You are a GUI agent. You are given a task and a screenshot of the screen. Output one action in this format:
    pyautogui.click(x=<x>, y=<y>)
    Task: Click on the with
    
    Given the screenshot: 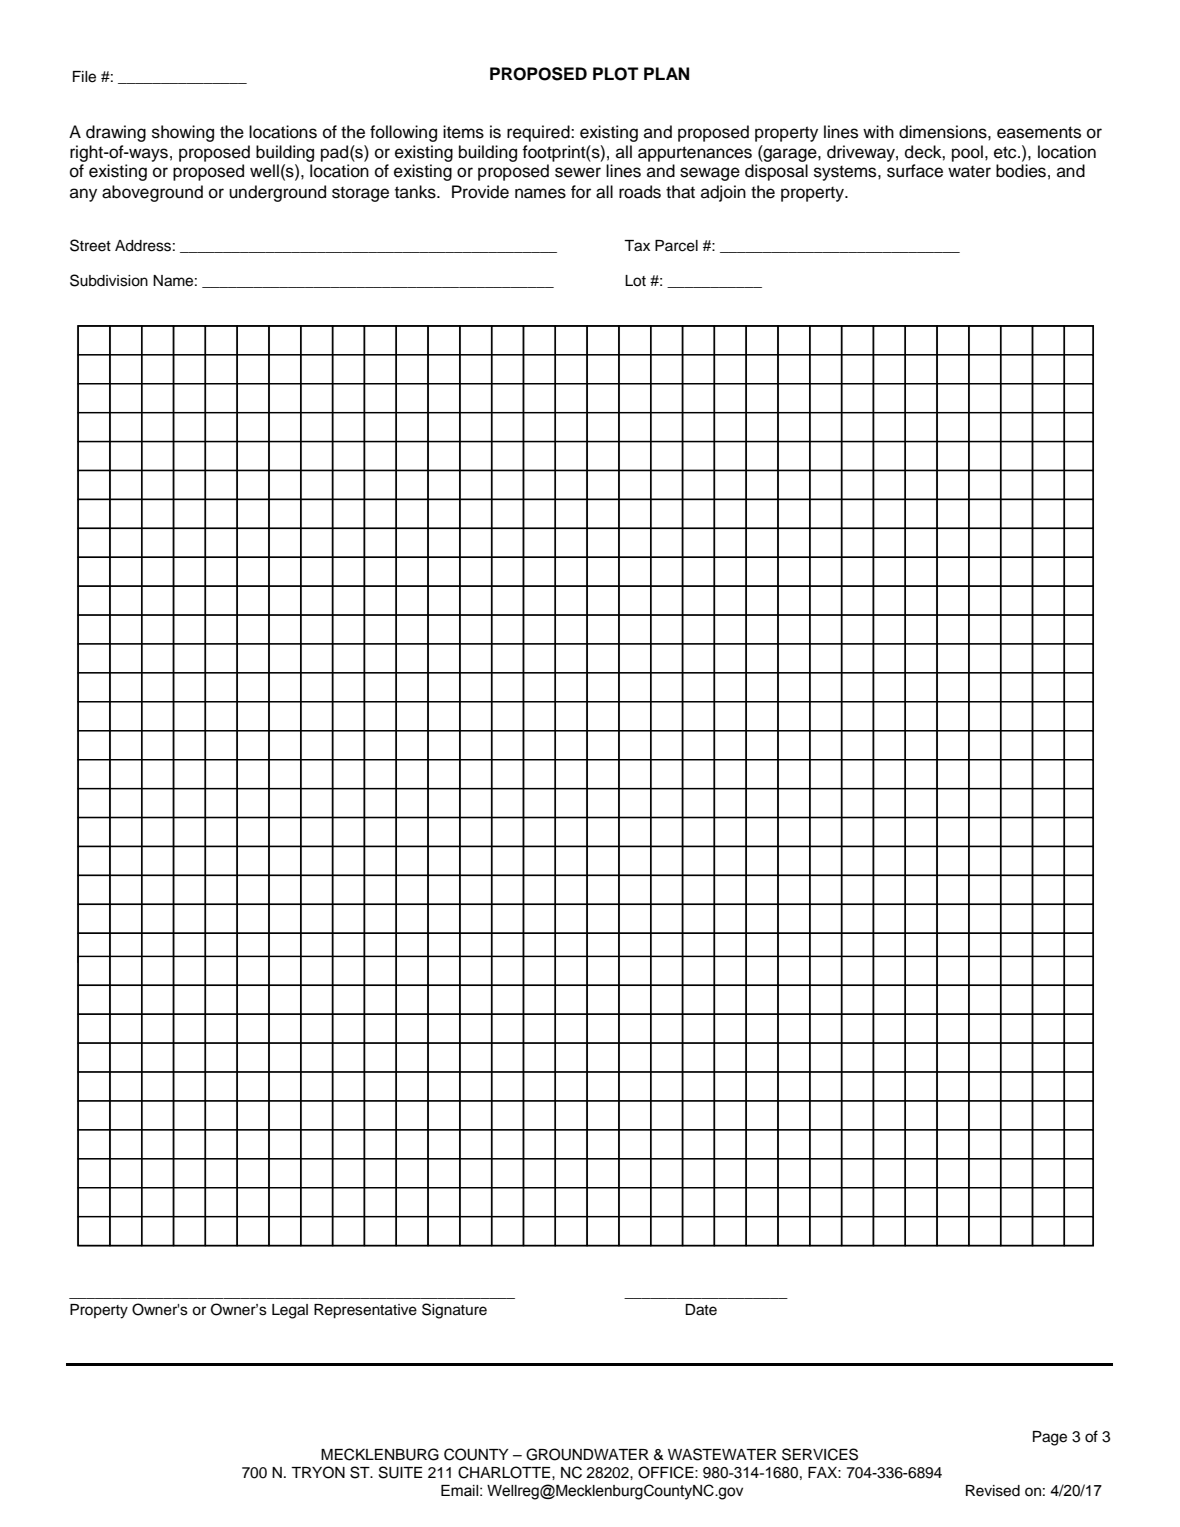 What is the action you would take?
    pyautogui.click(x=878, y=131)
